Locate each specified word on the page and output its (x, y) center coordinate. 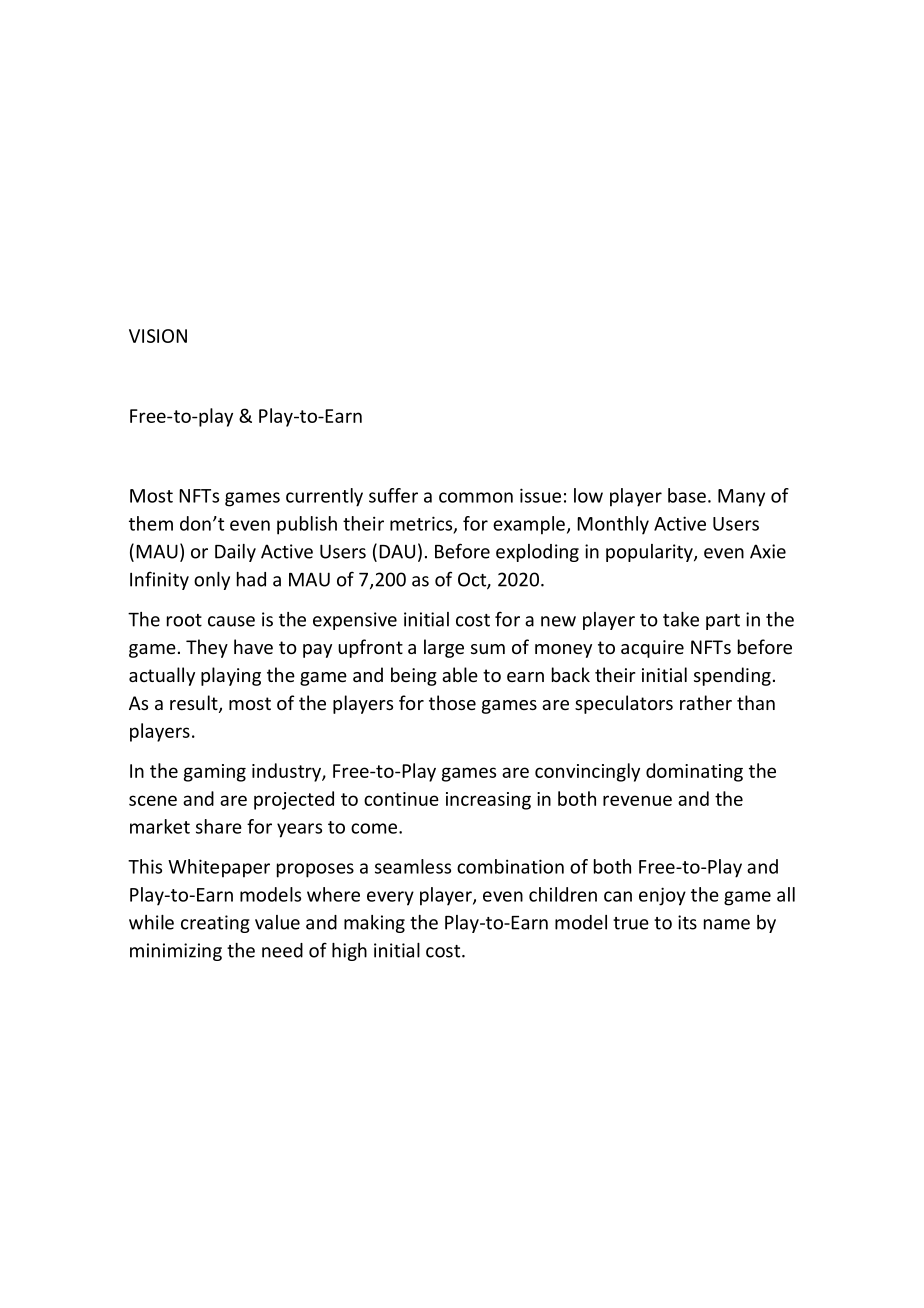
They (207, 648)
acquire (652, 649)
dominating (694, 772)
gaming (215, 773)
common (476, 497)
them (151, 523)
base (687, 495)
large (444, 648)
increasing (488, 801)
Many (741, 498)
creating (215, 924)
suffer (393, 495)
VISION (158, 336)
